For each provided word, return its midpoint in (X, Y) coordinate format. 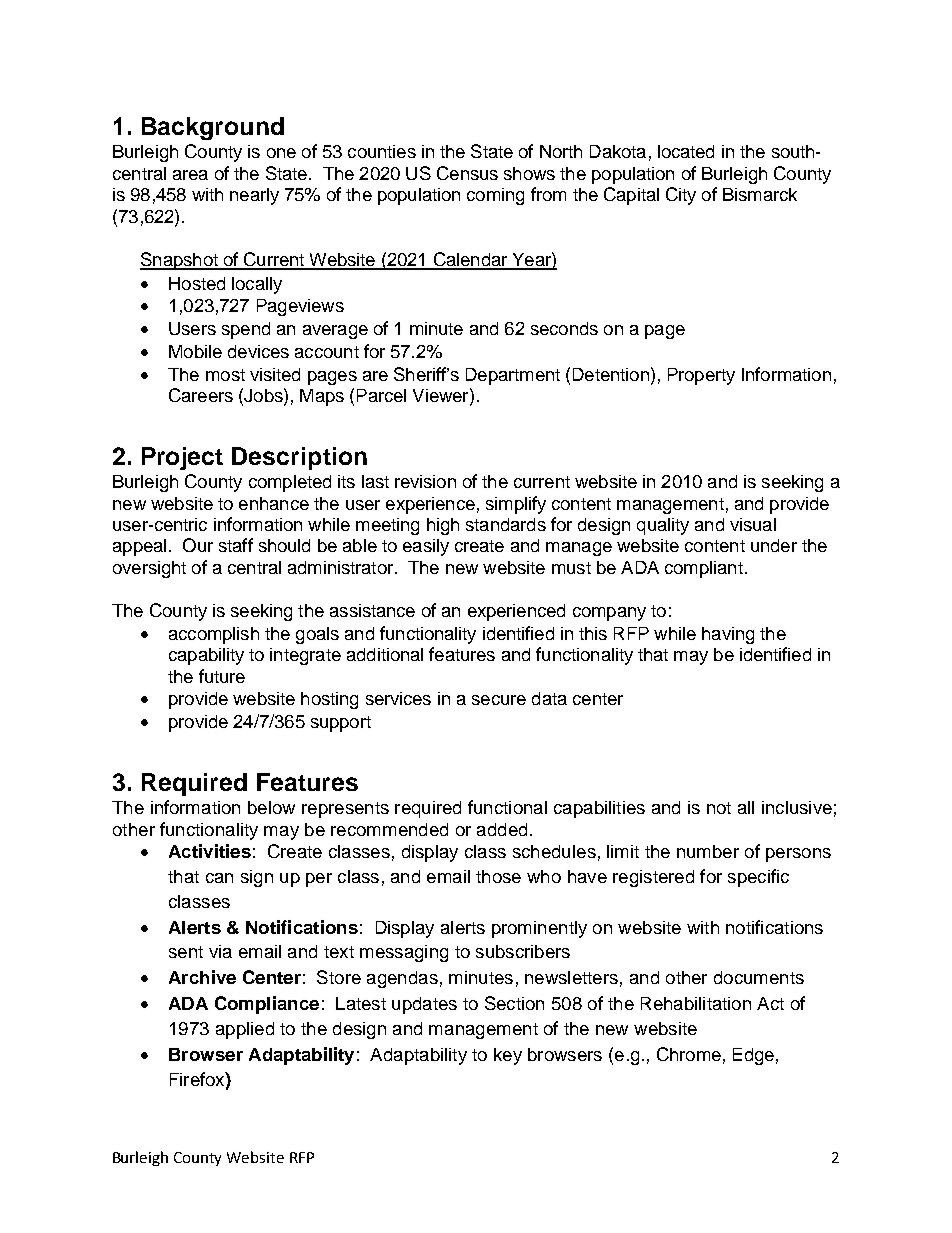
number (708, 851)
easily (426, 547)
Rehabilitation (696, 1003)
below (271, 807)
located (686, 151)
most (225, 375)
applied (245, 1030)
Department (513, 376)
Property (701, 376)
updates (424, 1005)
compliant (704, 569)
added (502, 829)
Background (213, 128)
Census (467, 173)
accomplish (214, 635)
